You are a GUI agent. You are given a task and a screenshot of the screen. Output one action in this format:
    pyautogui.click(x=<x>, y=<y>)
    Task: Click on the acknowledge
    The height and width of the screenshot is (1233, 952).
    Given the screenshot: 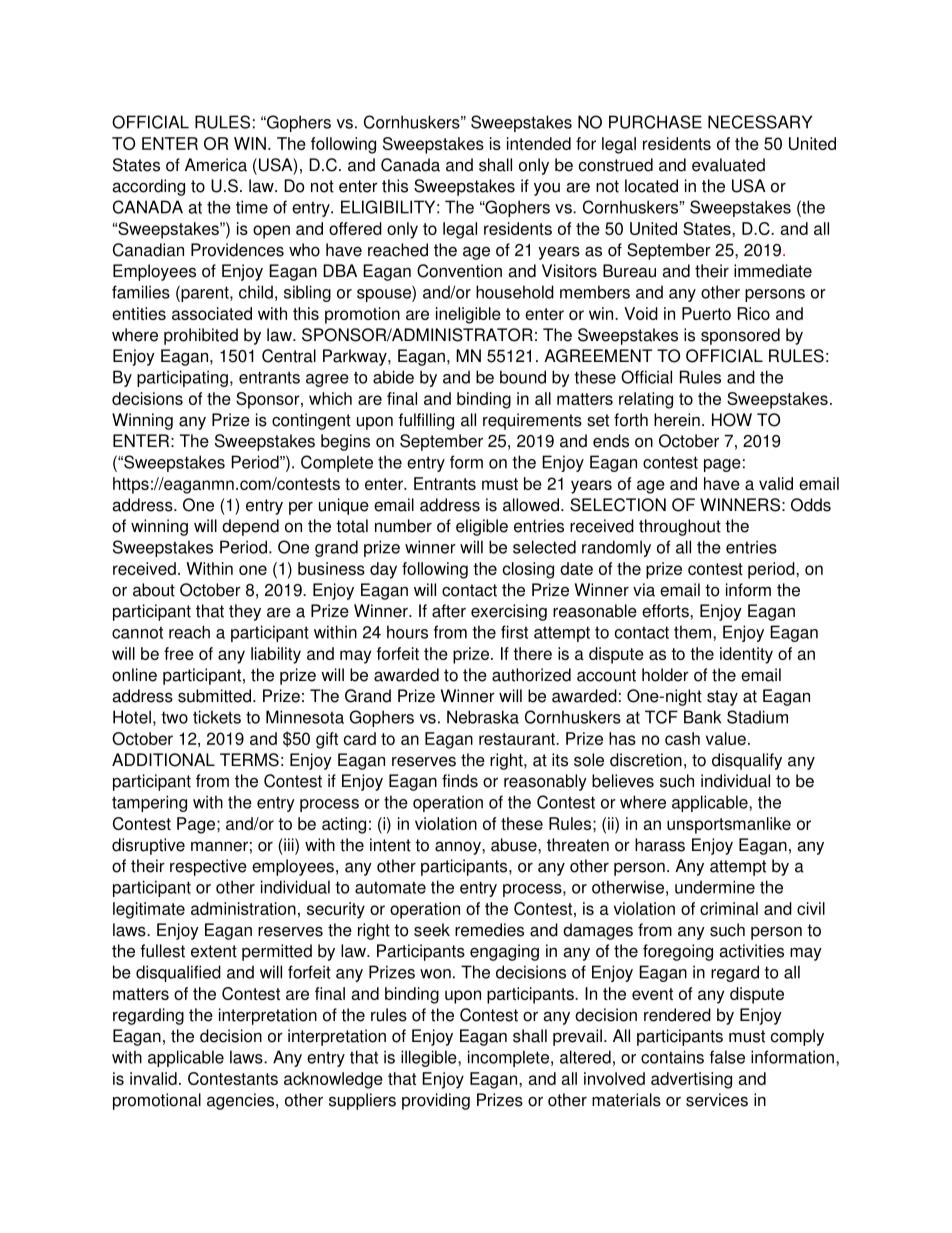 What is the action you would take?
    pyautogui.click(x=333, y=1080)
